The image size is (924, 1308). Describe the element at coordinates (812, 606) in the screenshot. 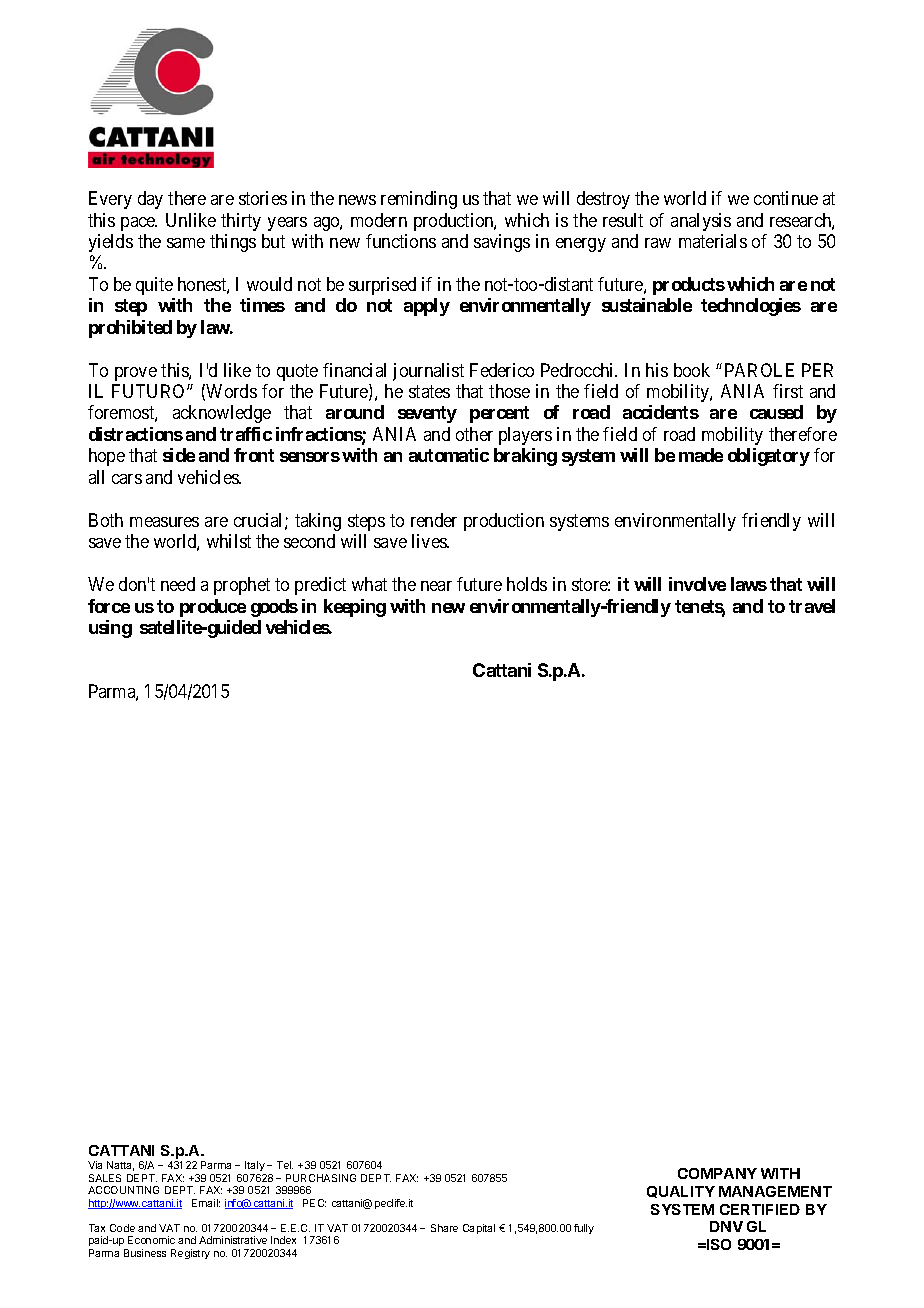

I see `travel` at that location.
